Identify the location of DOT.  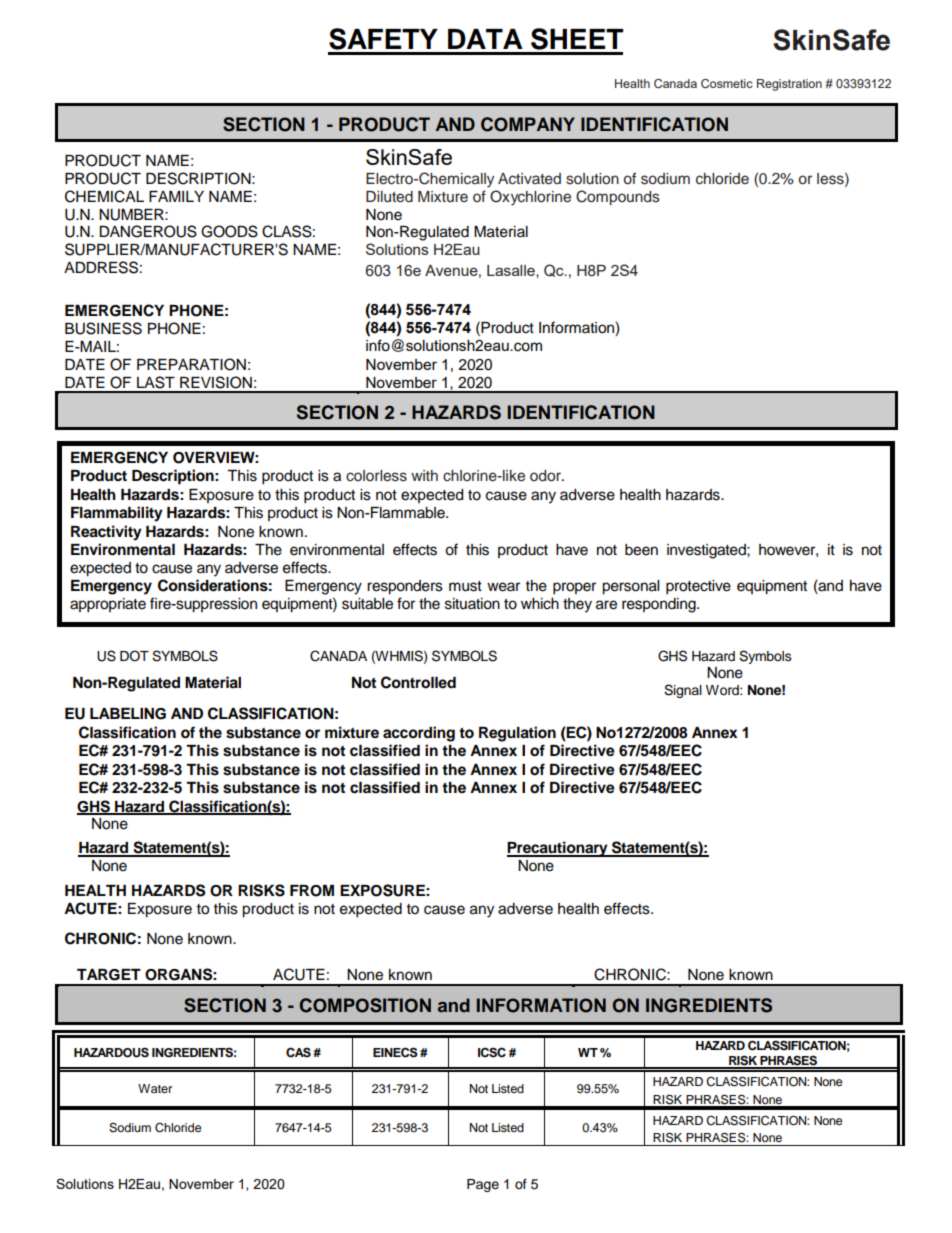
(134, 656).
